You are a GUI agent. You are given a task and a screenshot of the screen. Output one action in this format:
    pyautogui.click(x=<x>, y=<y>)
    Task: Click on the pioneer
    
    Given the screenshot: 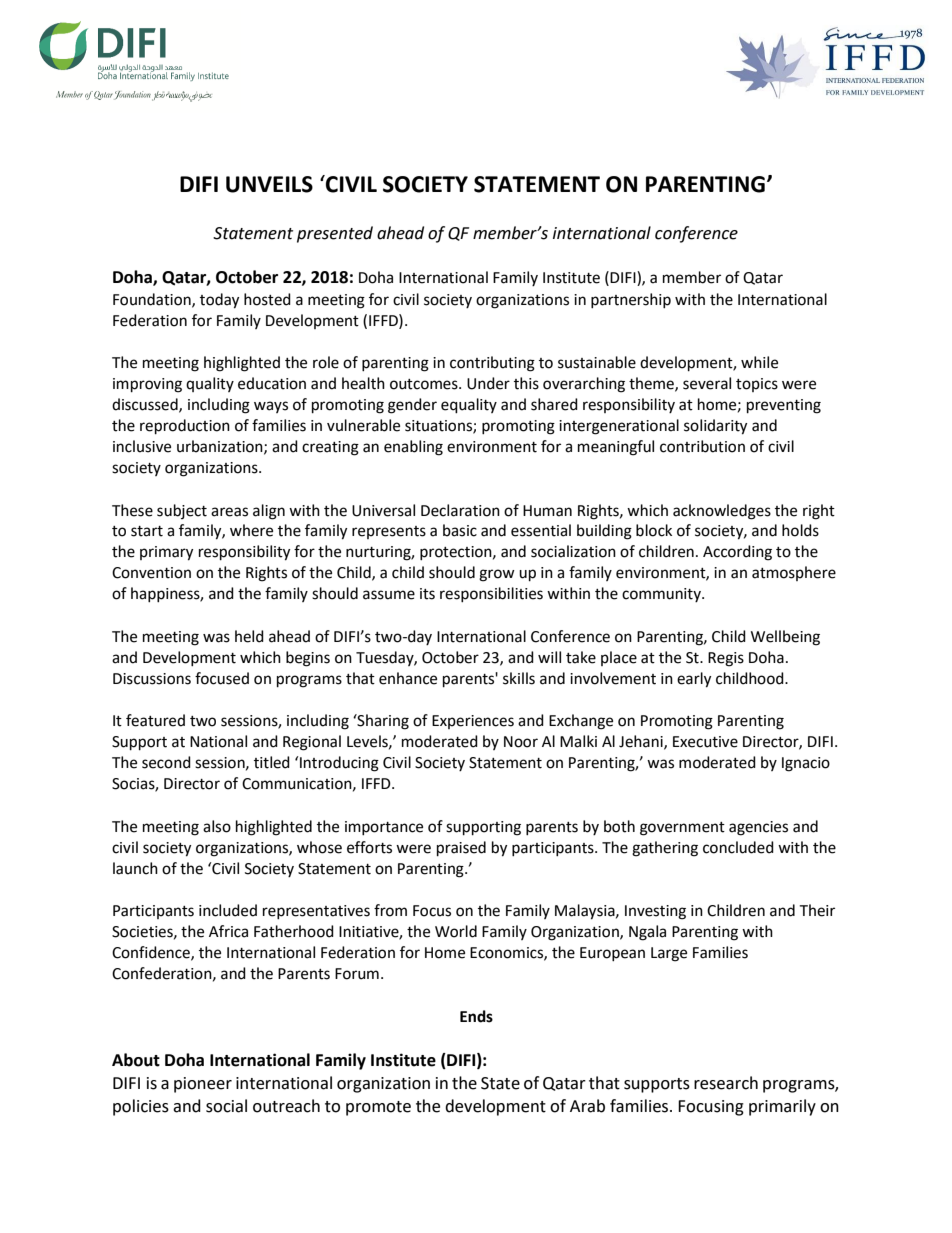 What is the action you would take?
    pyautogui.click(x=203, y=1085)
